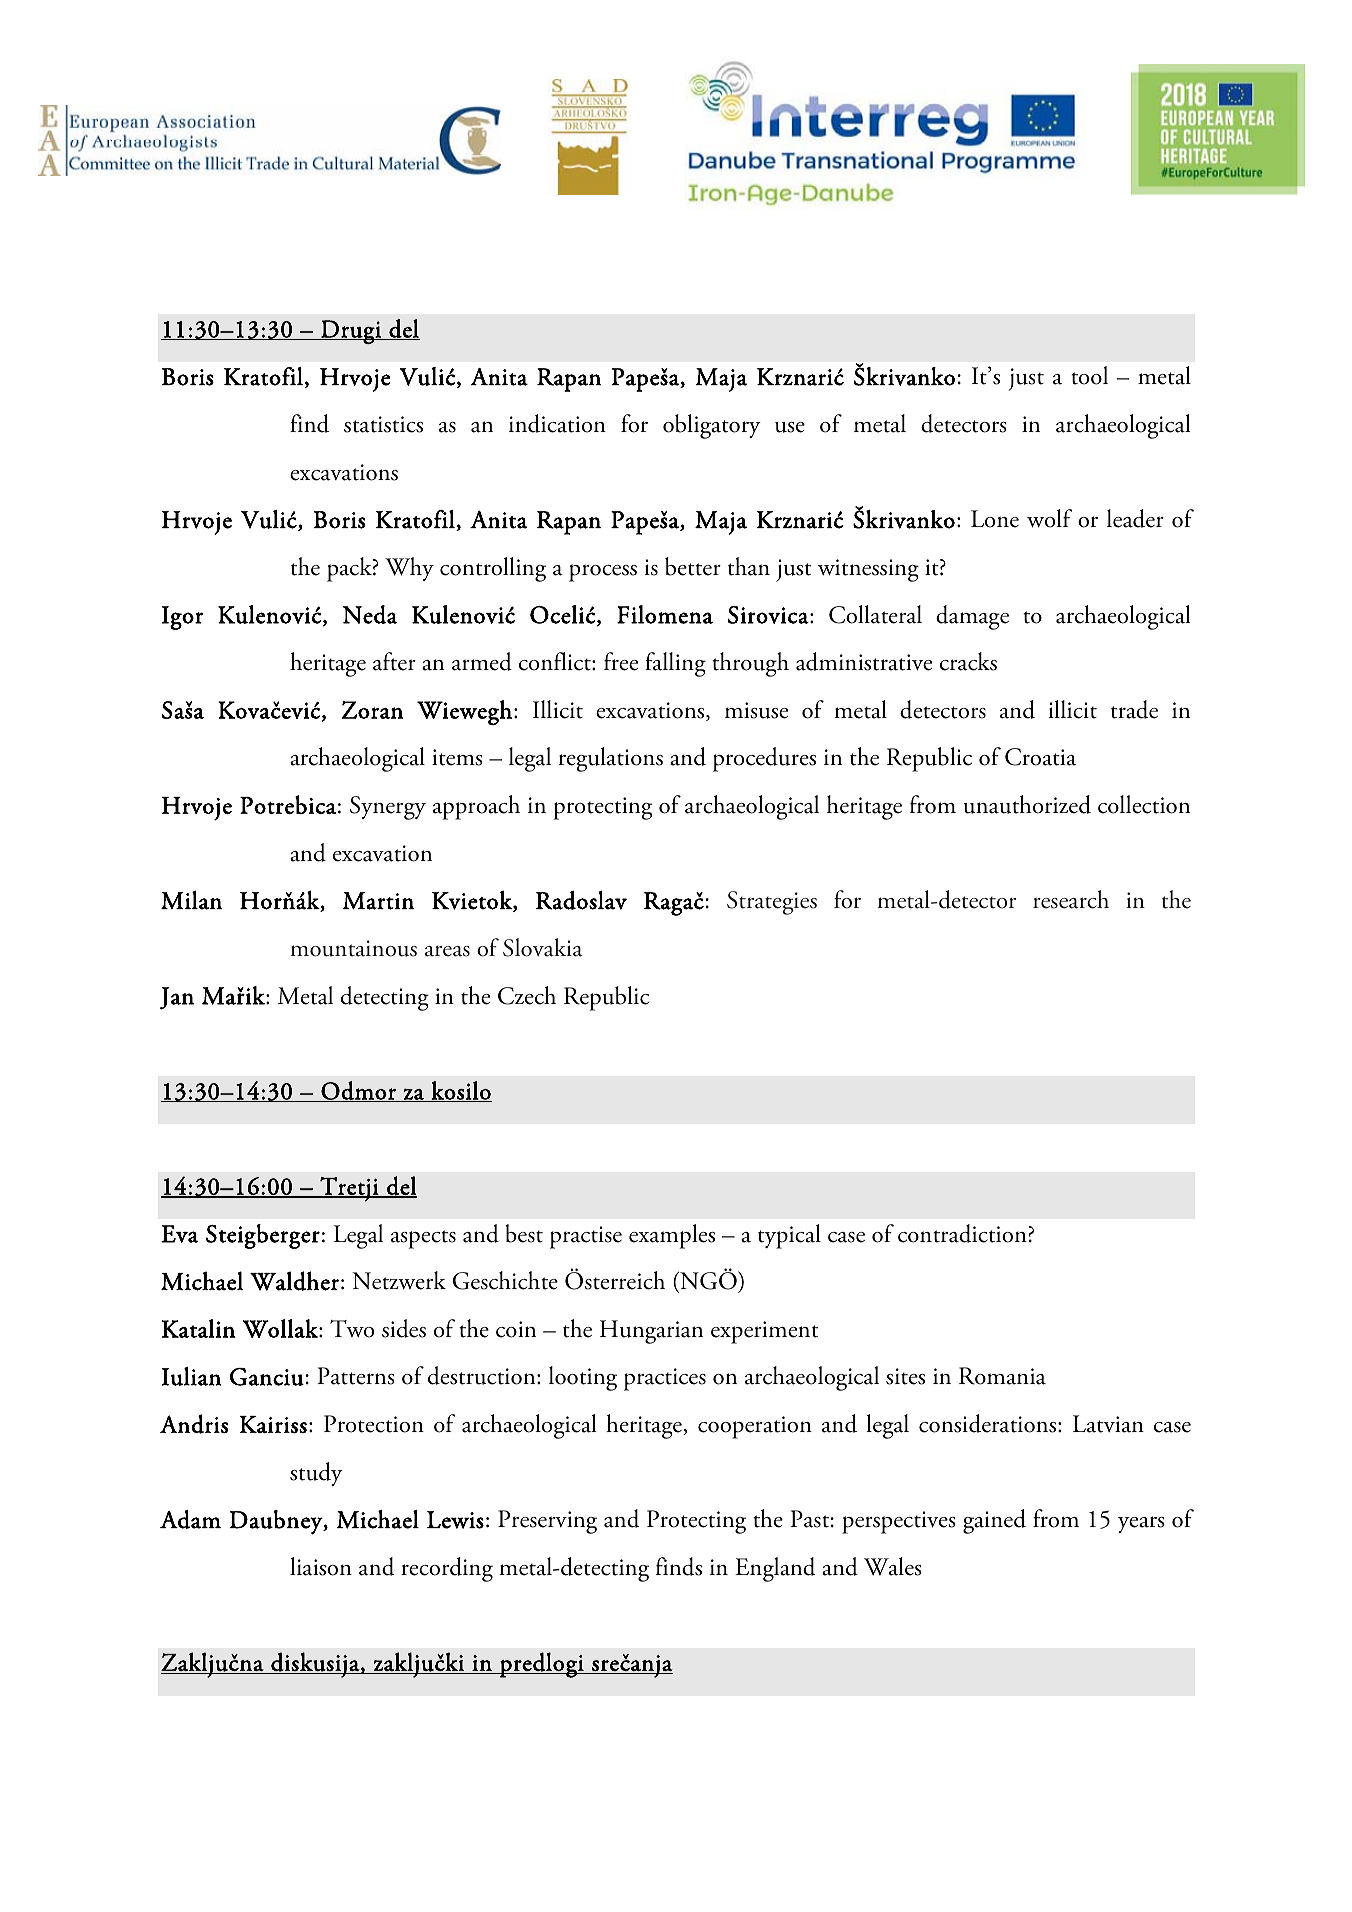  I want to click on statistics, so click(383, 424).
